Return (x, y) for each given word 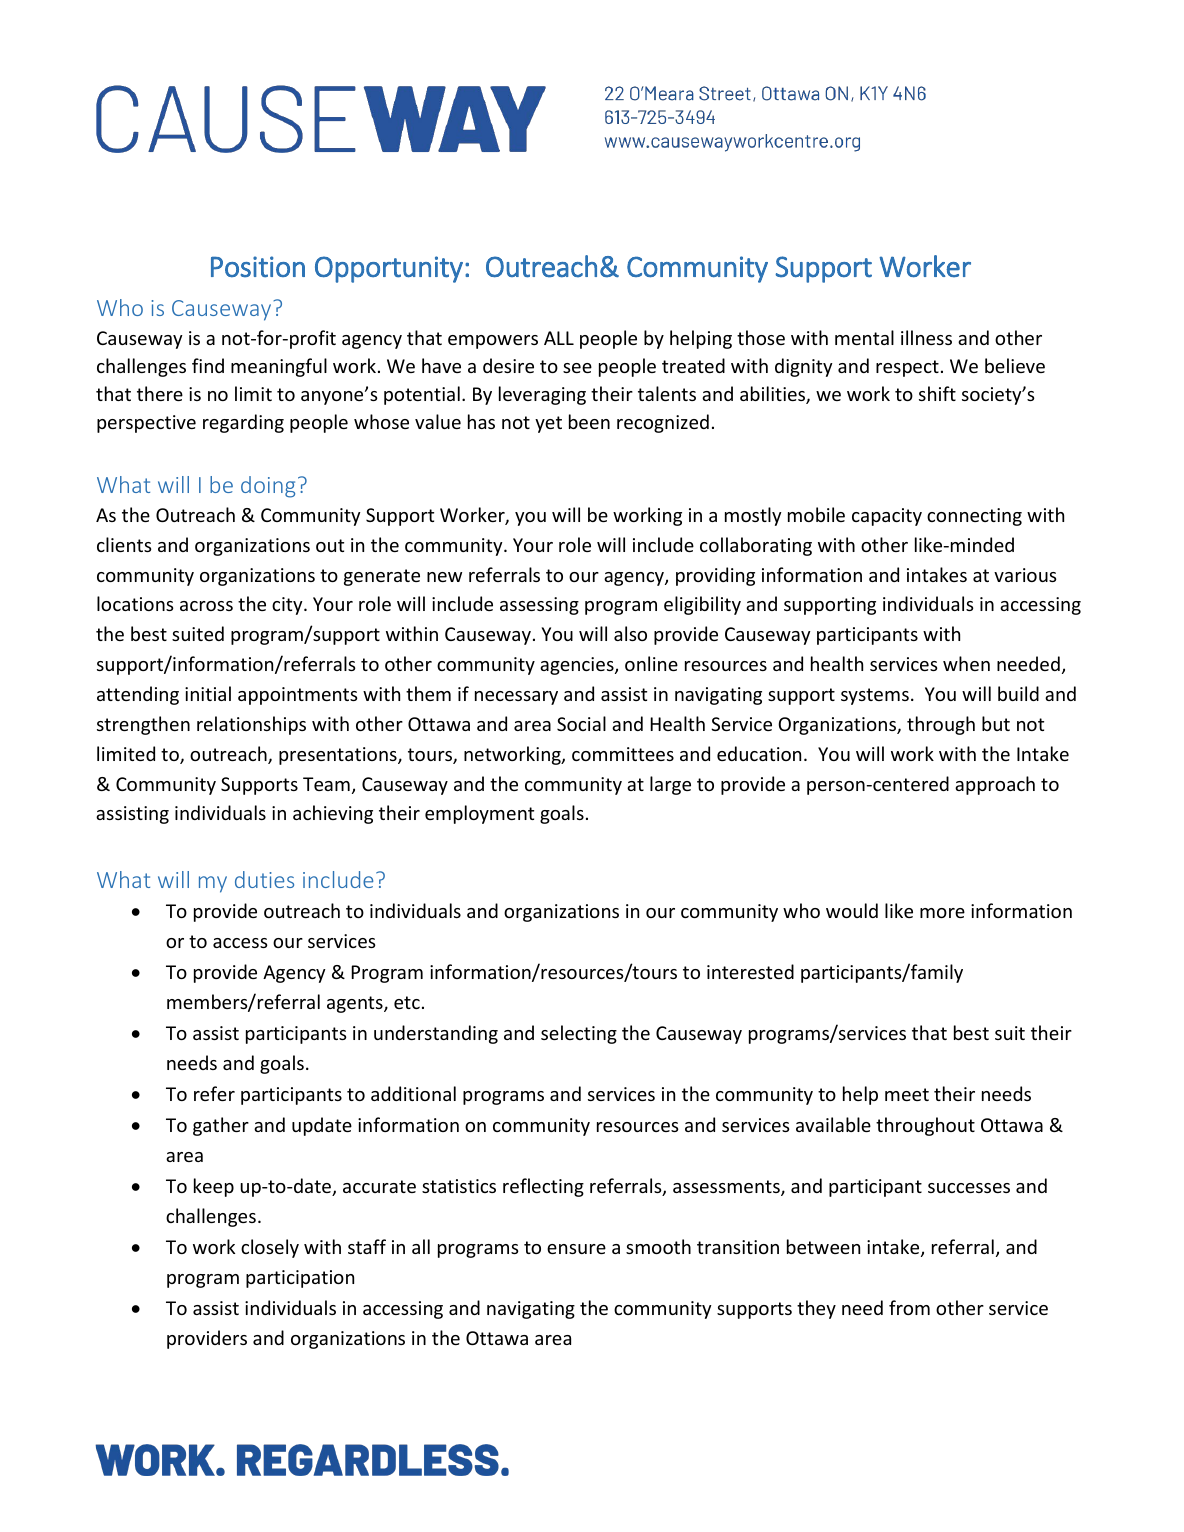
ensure (576, 1249)
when (966, 663)
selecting (579, 1034)
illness (926, 337)
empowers (493, 342)
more (942, 913)
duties (264, 879)
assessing (539, 606)
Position (258, 267)
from (909, 1307)
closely (270, 1248)
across (206, 606)
